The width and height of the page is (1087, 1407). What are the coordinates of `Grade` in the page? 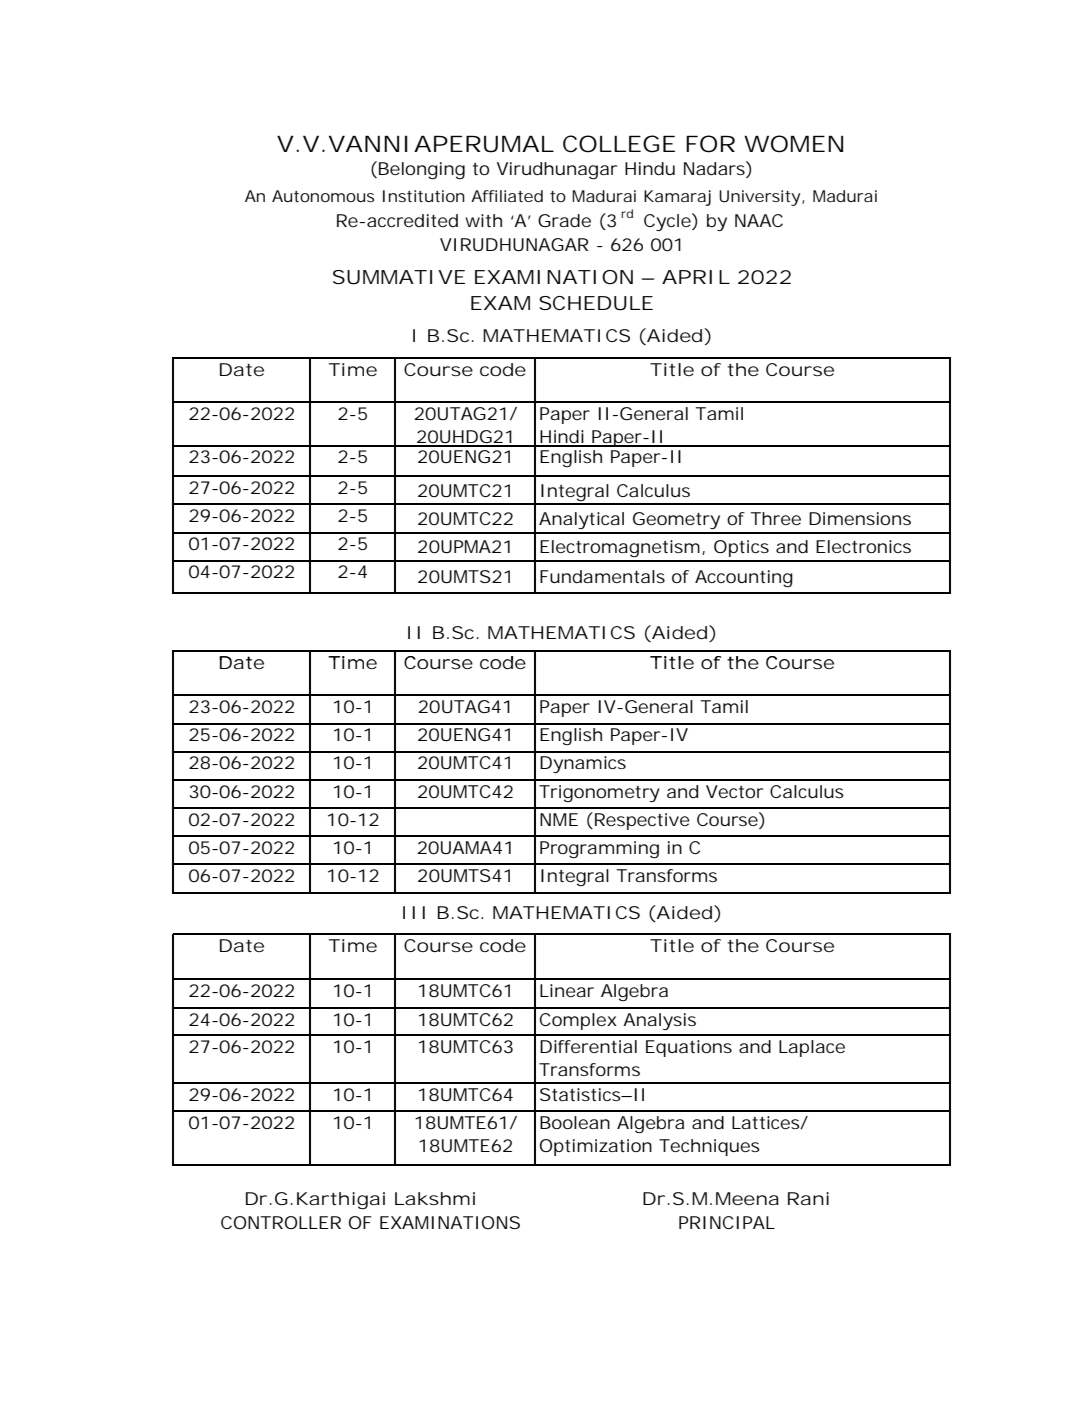 It's located at (564, 220).
